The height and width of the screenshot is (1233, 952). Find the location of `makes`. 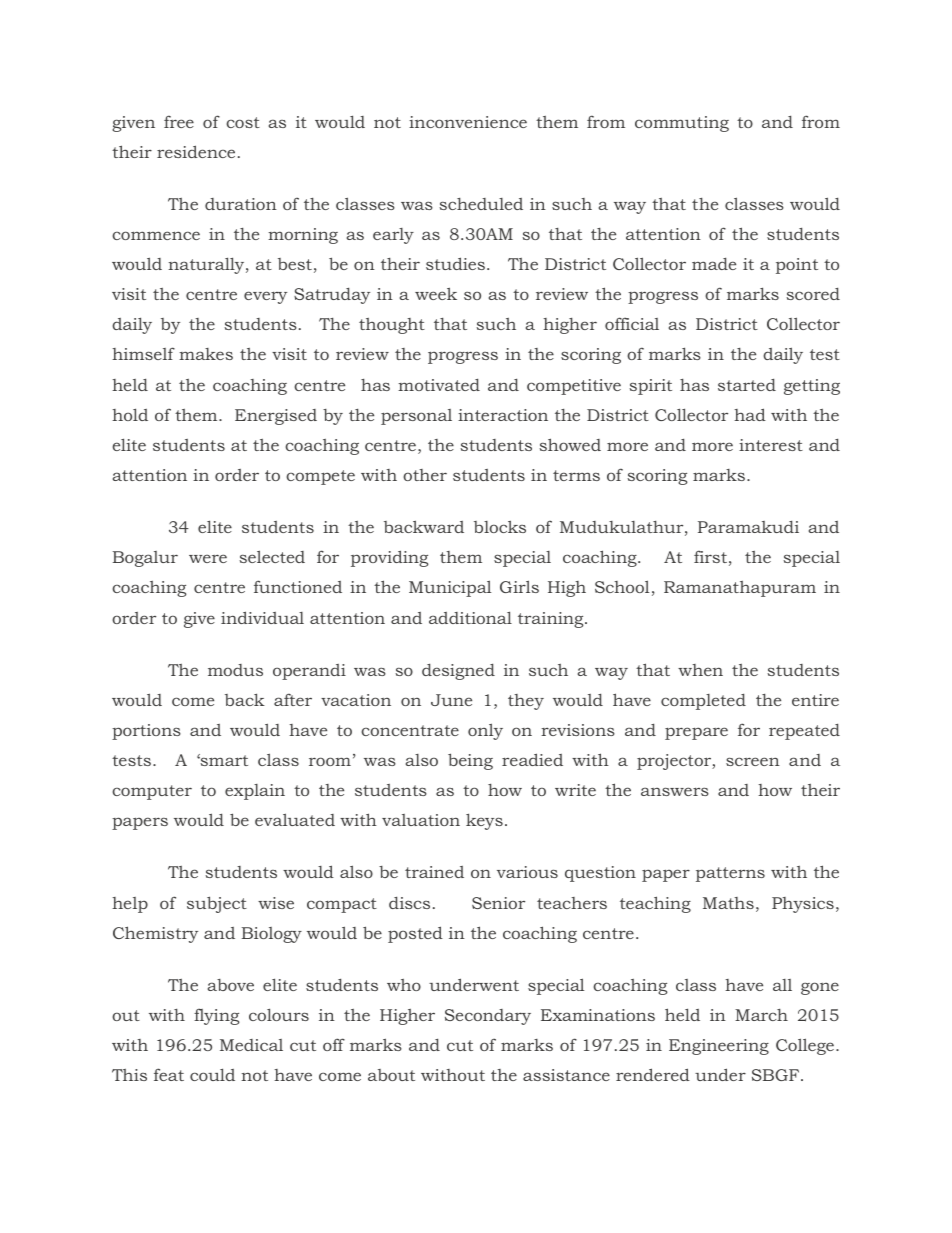

makes is located at coordinates (206, 354).
